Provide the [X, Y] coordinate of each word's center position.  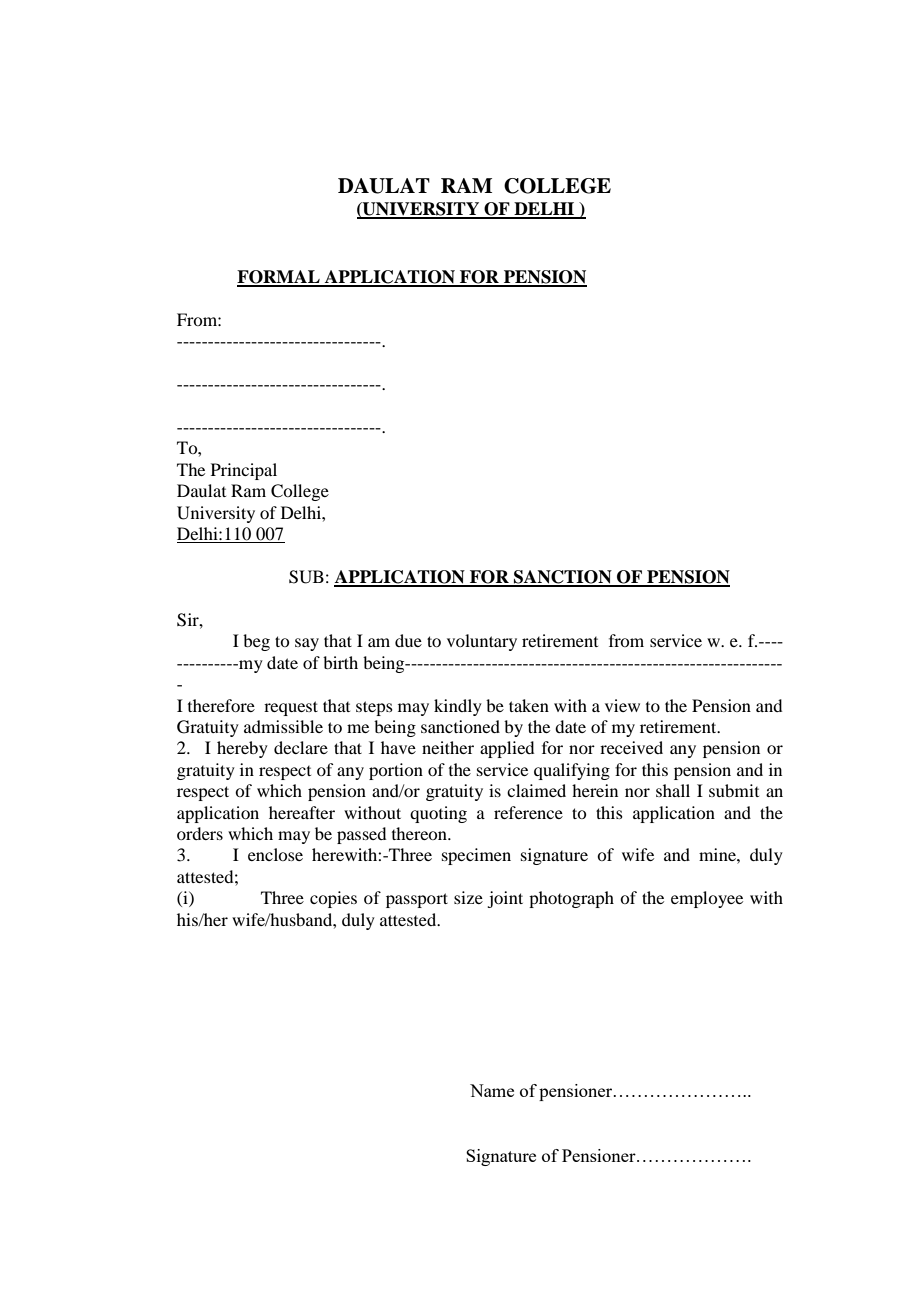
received [631, 747]
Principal [244, 471]
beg [256, 642]
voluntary [482, 642]
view [622, 705]
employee [707, 899]
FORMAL [279, 278]
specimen [476, 856]
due [408, 640]
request [291, 708]
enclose [275, 854]
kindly [458, 707]
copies [333, 899]
